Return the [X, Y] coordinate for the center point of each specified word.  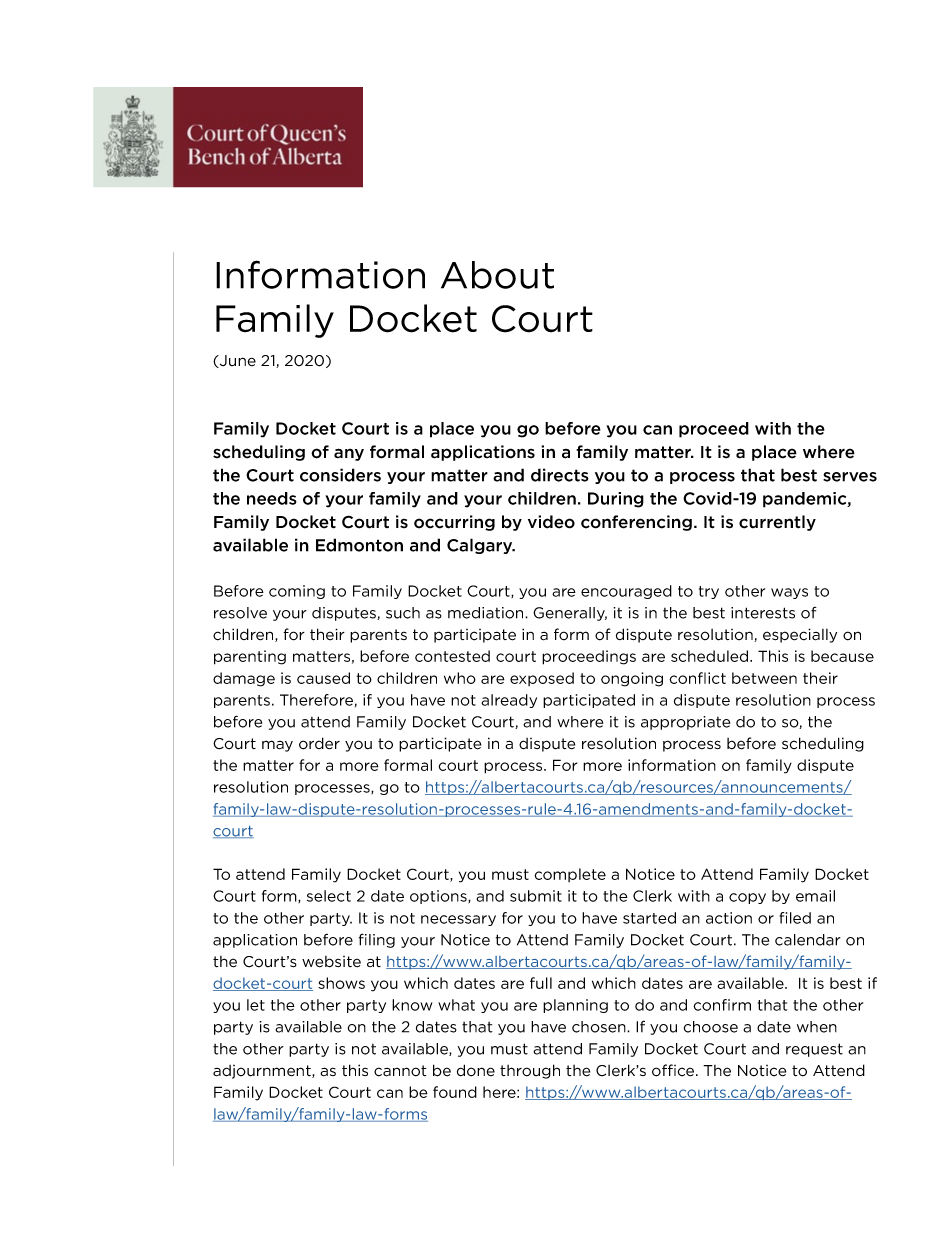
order [319, 743]
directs [560, 475]
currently [777, 523]
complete [570, 875]
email [815, 896]
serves [850, 477]
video [551, 522]
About [497, 275]
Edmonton [359, 545]
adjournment [263, 1072]
